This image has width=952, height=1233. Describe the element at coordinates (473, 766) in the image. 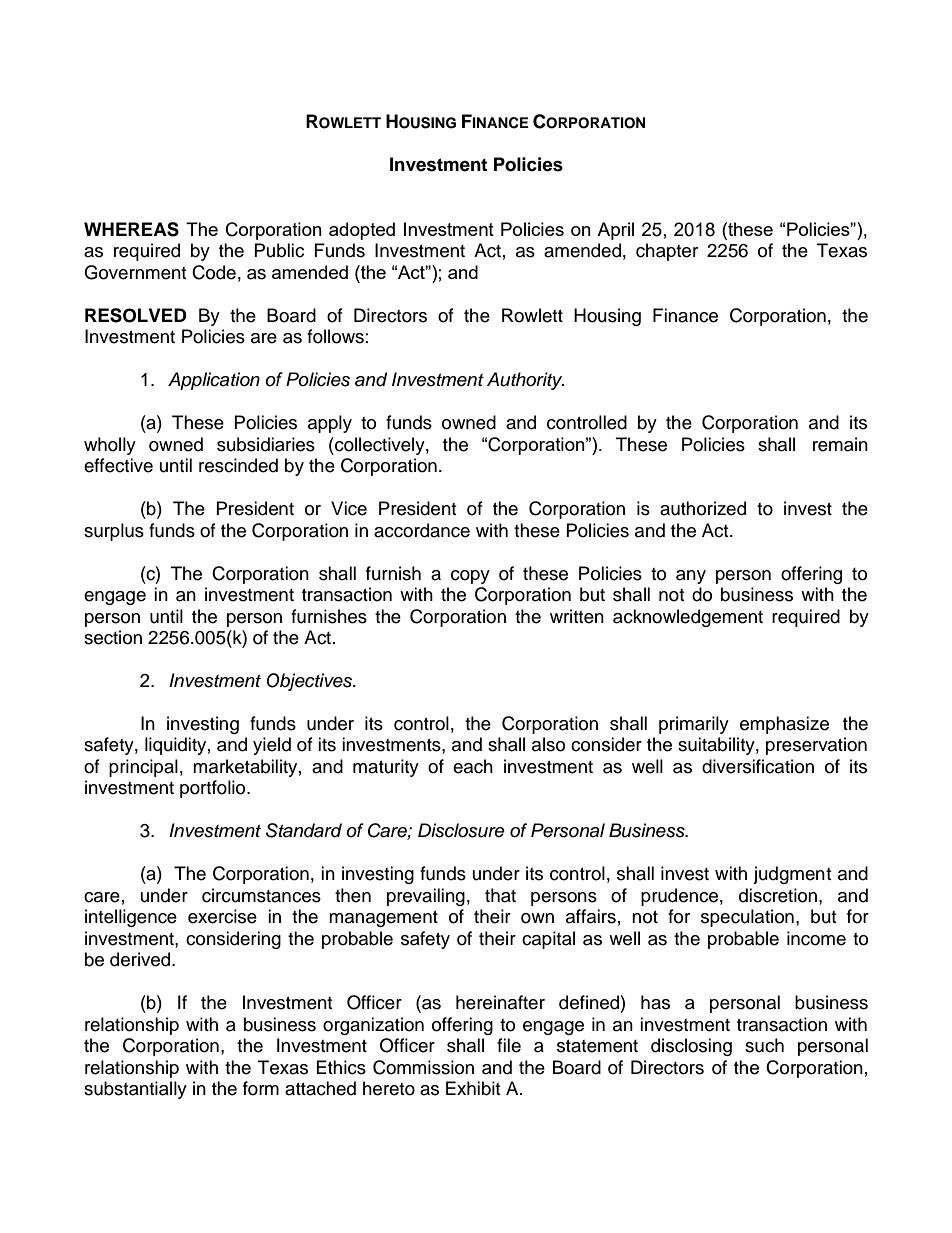

I see `each` at that location.
